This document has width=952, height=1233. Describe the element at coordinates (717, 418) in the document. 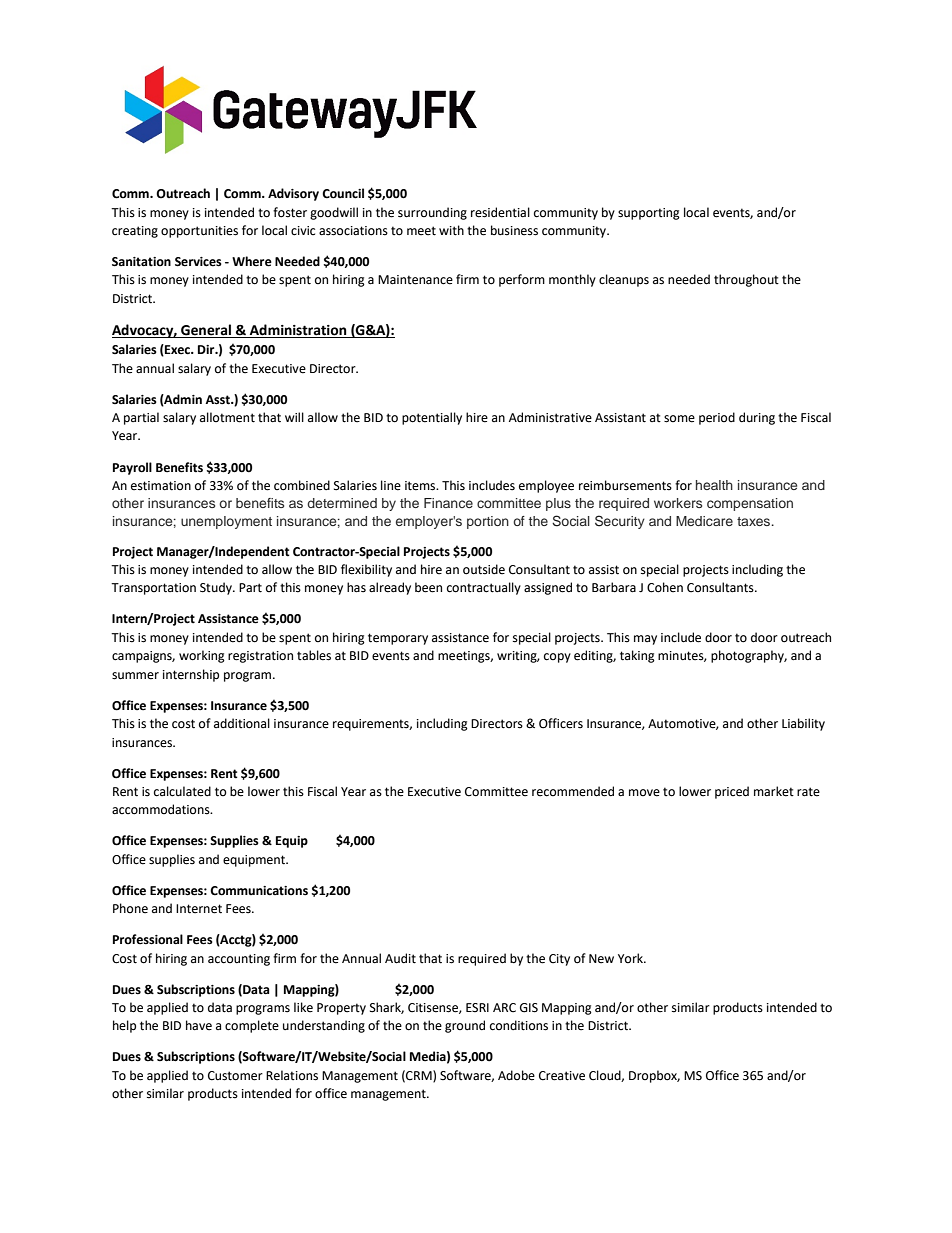

I see `period` at that location.
